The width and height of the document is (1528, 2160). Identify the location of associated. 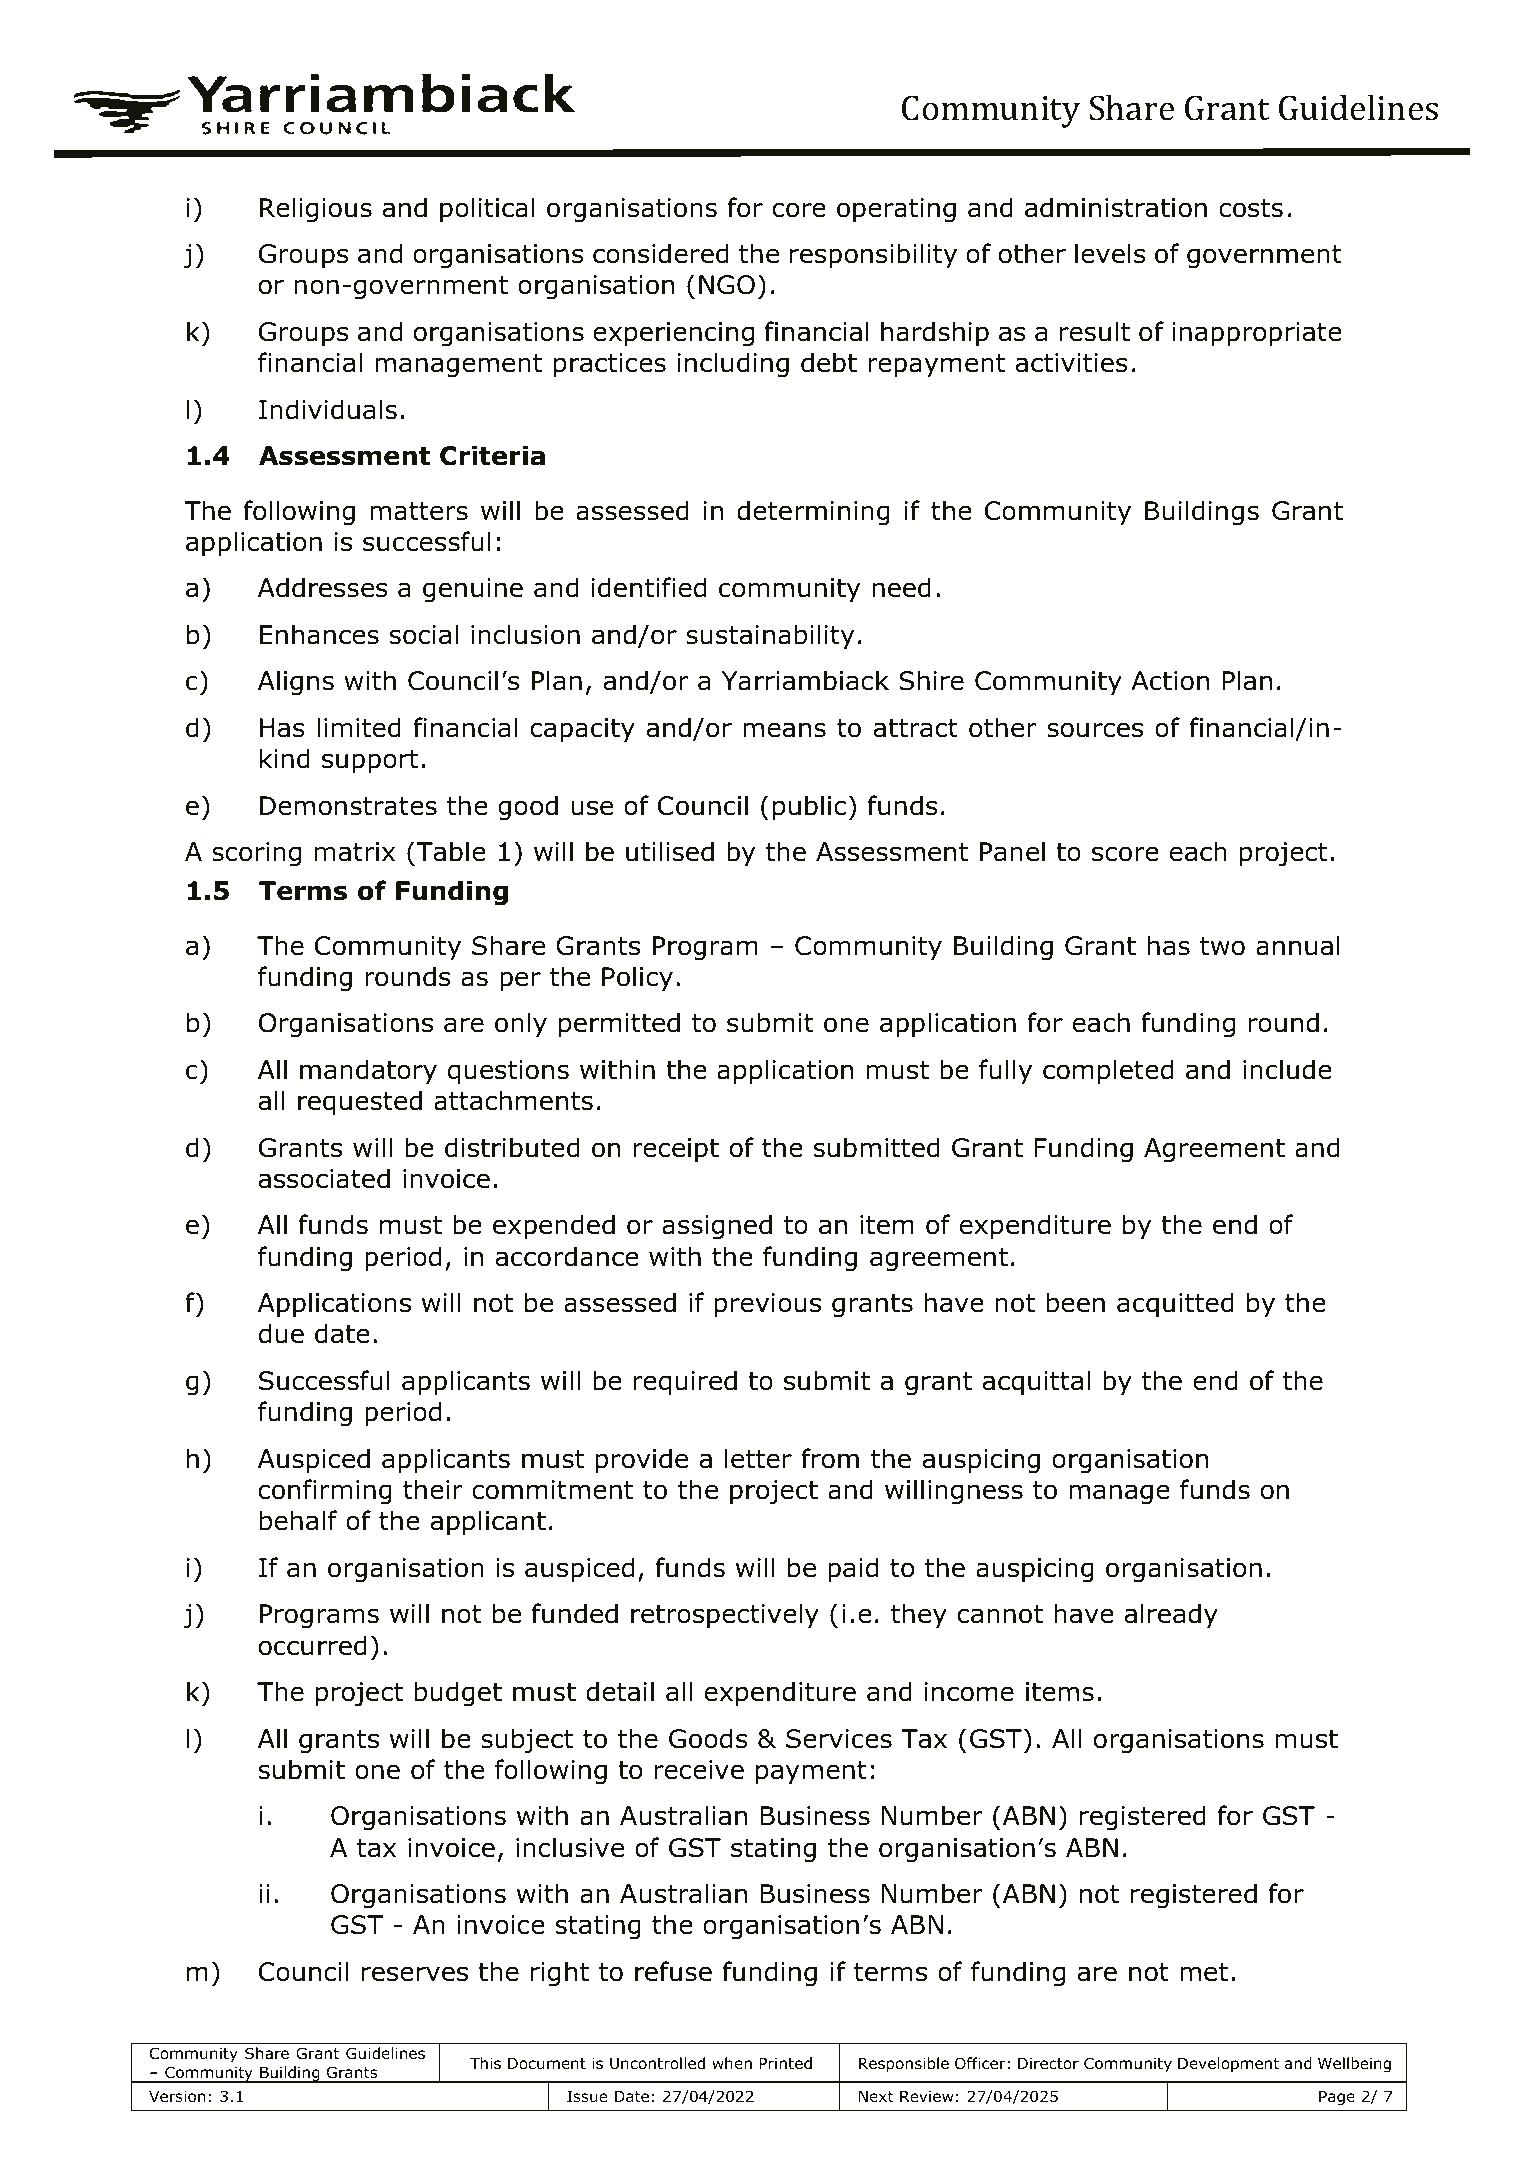
(324, 1178).
